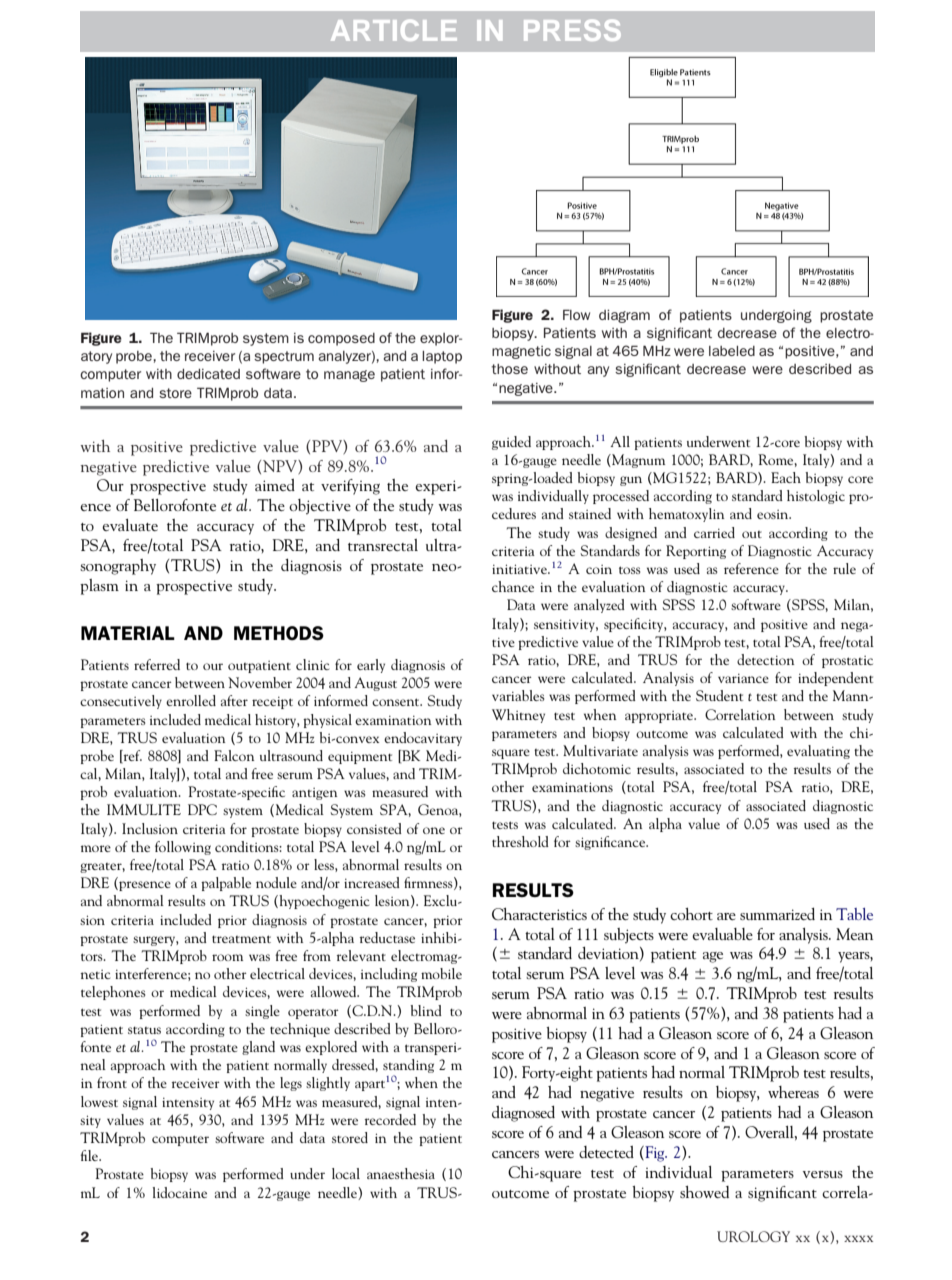  What do you see at coordinates (753, 1236) in the screenshot?
I see `UROLOGY` at bounding box center [753, 1236].
